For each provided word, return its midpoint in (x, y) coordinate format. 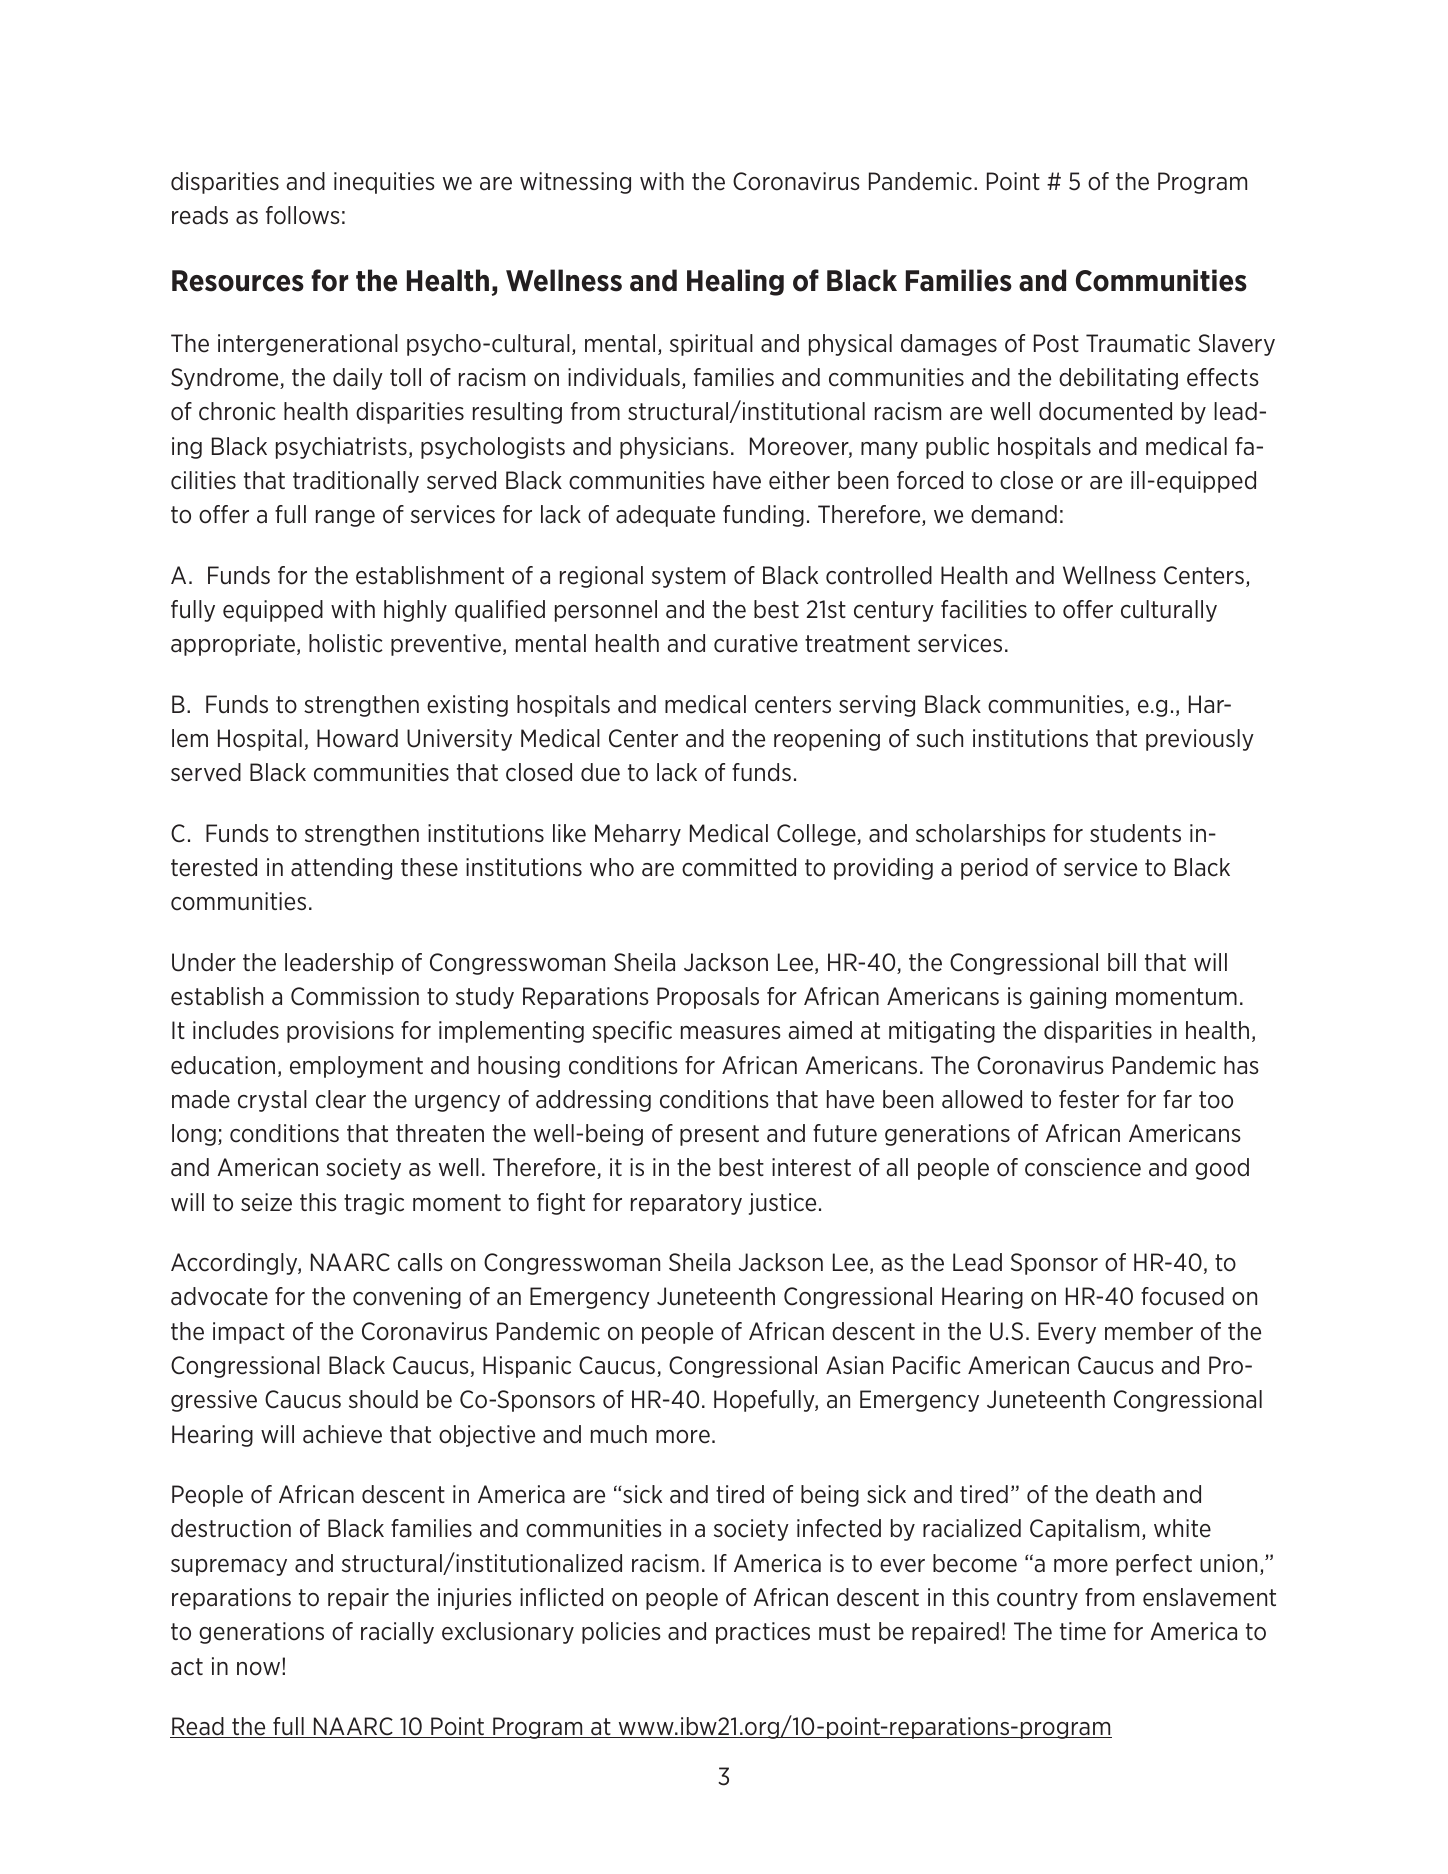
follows (303, 215)
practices (763, 1633)
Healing (735, 282)
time (1083, 1631)
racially (397, 1633)
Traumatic (1138, 343)
